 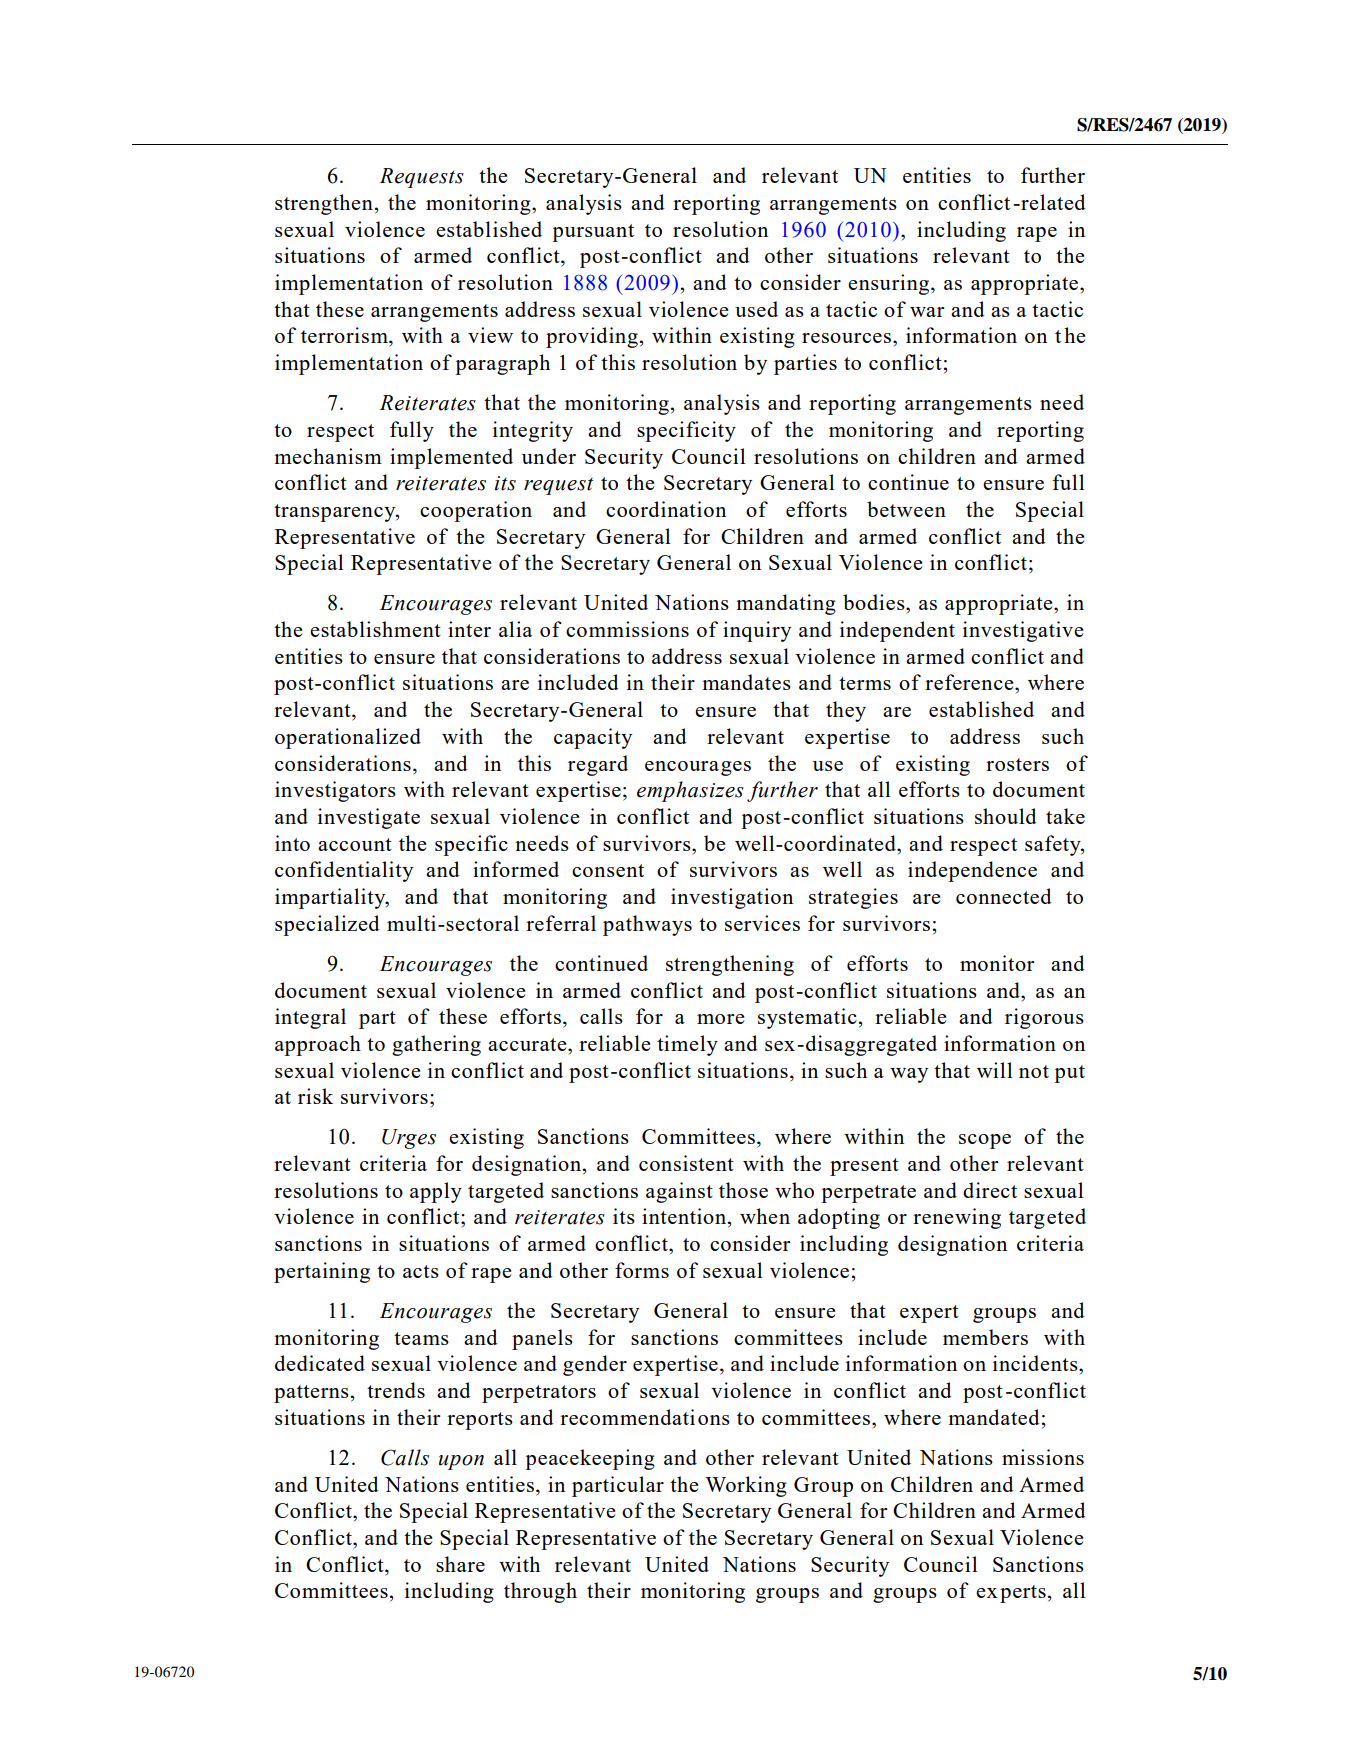 What do you see at coordinates (344, 871) in the screenshot?
I see `confidentiality` at bounding box center [344, 871].
